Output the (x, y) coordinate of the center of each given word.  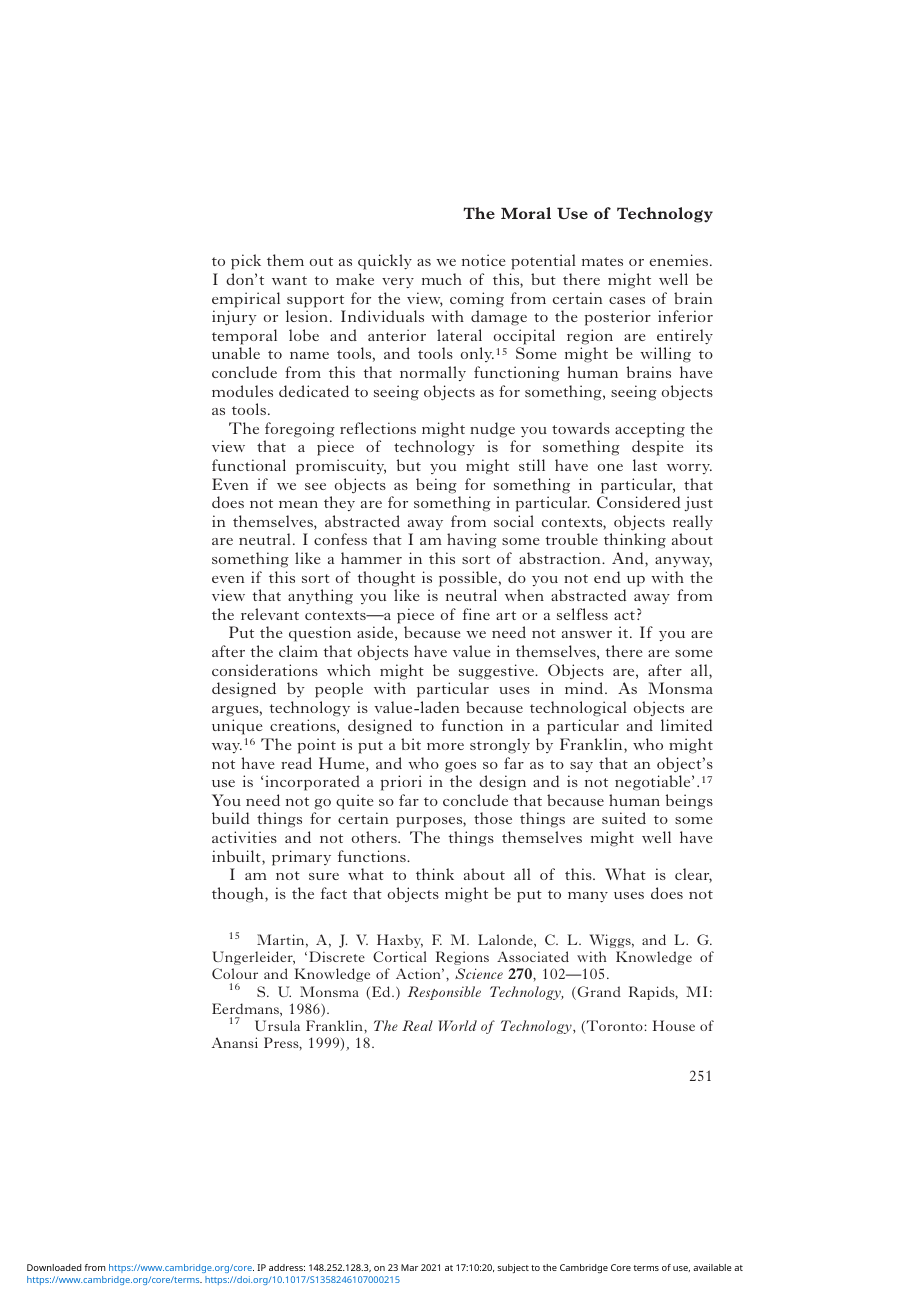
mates (602, 261)
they (339, 503)
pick (246, 262)
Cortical (400, 956)
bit (411, 744)
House (674, 1025)
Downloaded (54, 1267)
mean (298, 504)
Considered (639, 502)
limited (687, 725)
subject (513, 1269)
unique (237, 727)
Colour (235, 973)
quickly (385, 262)
